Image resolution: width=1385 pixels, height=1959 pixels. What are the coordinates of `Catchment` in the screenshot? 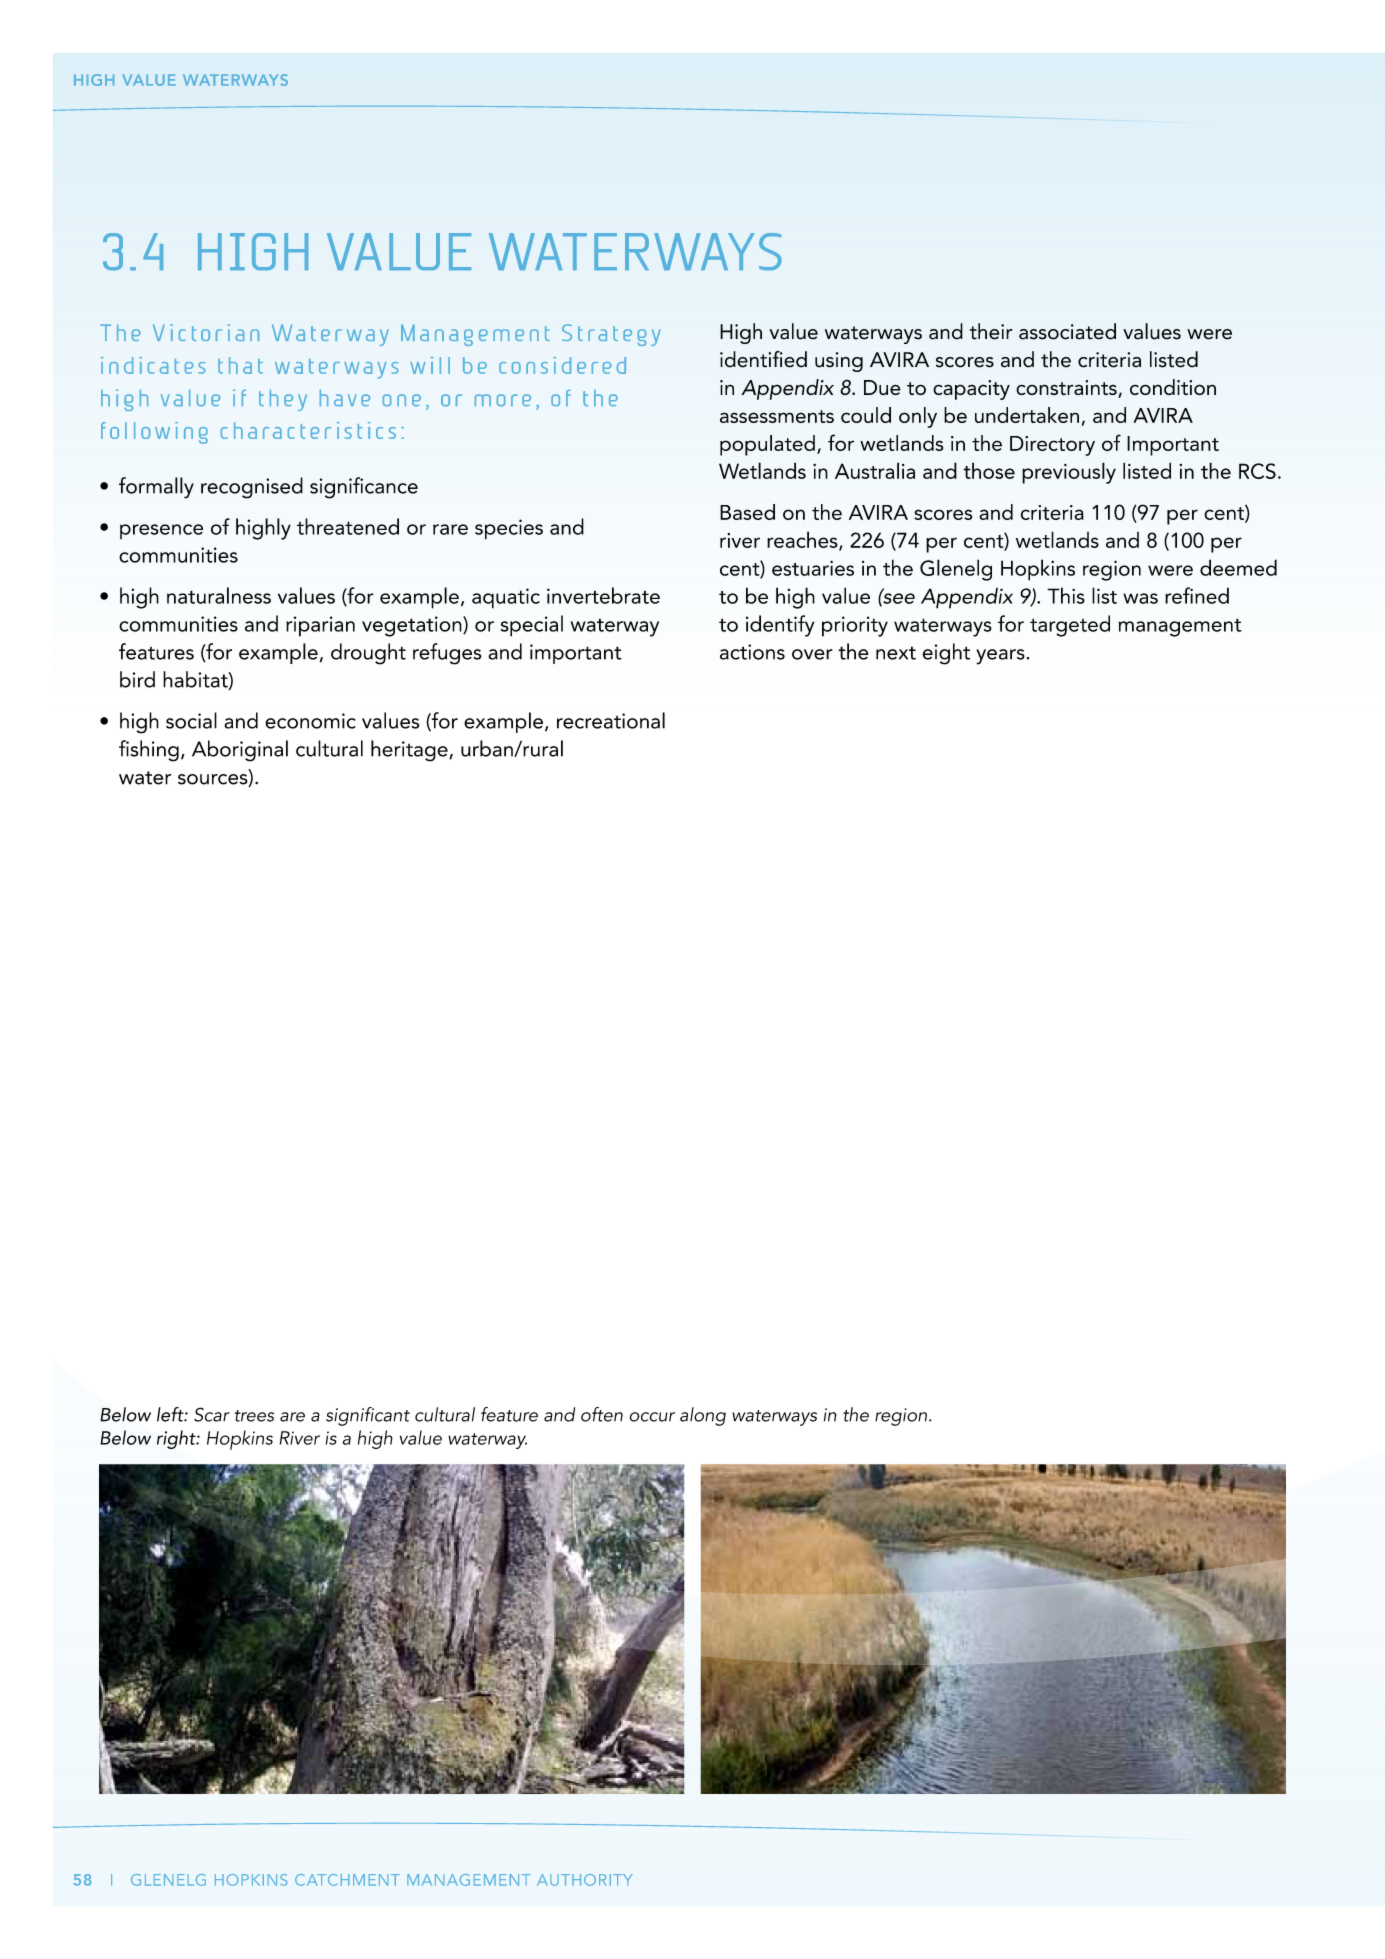 It's located at (347, 1880).
